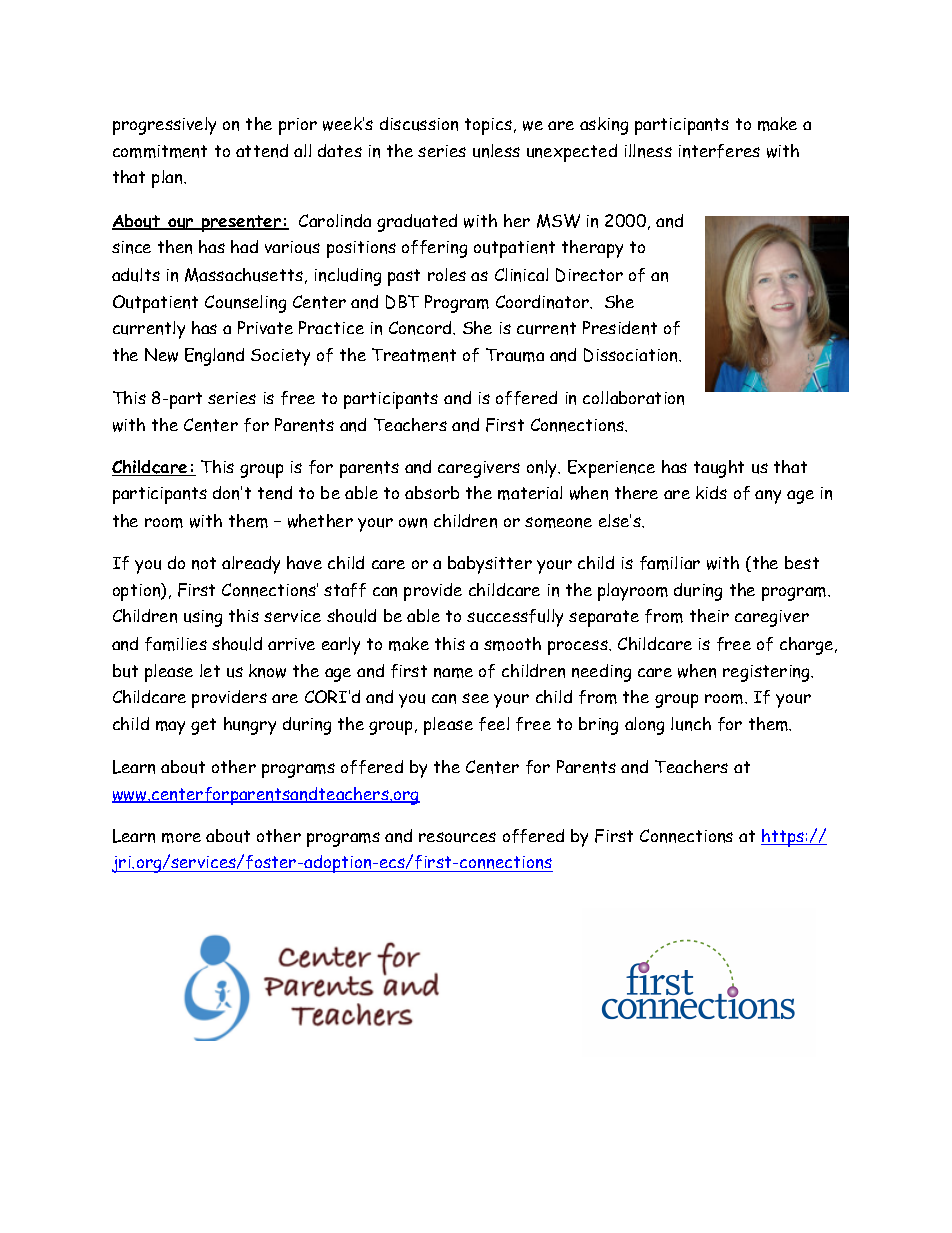  I want to click on whether, so click(320, 521).
